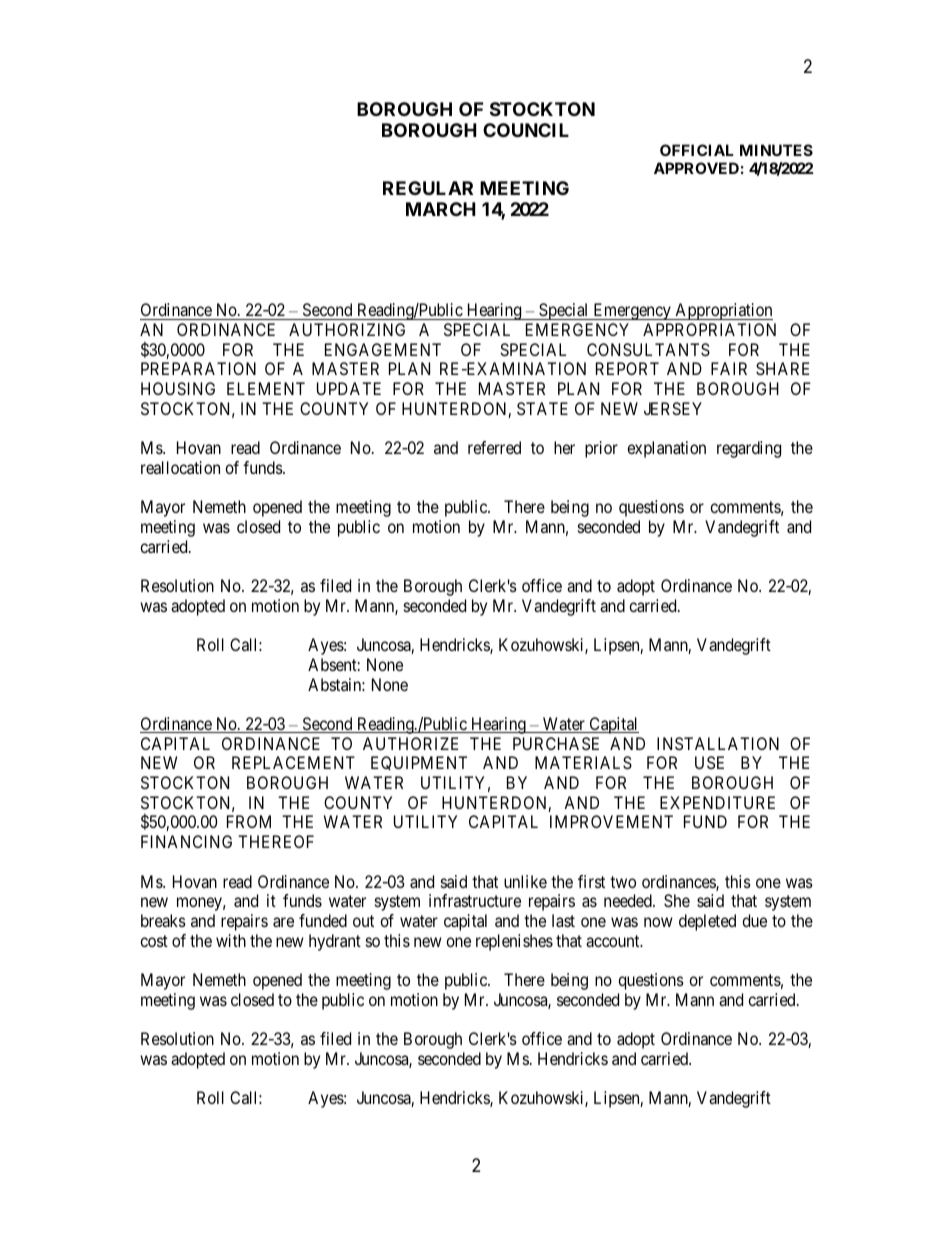  What do you see at coordinates (697, 150) in the screenshot?
I see `OFFICIAL` at bounding box center [697, 150].
